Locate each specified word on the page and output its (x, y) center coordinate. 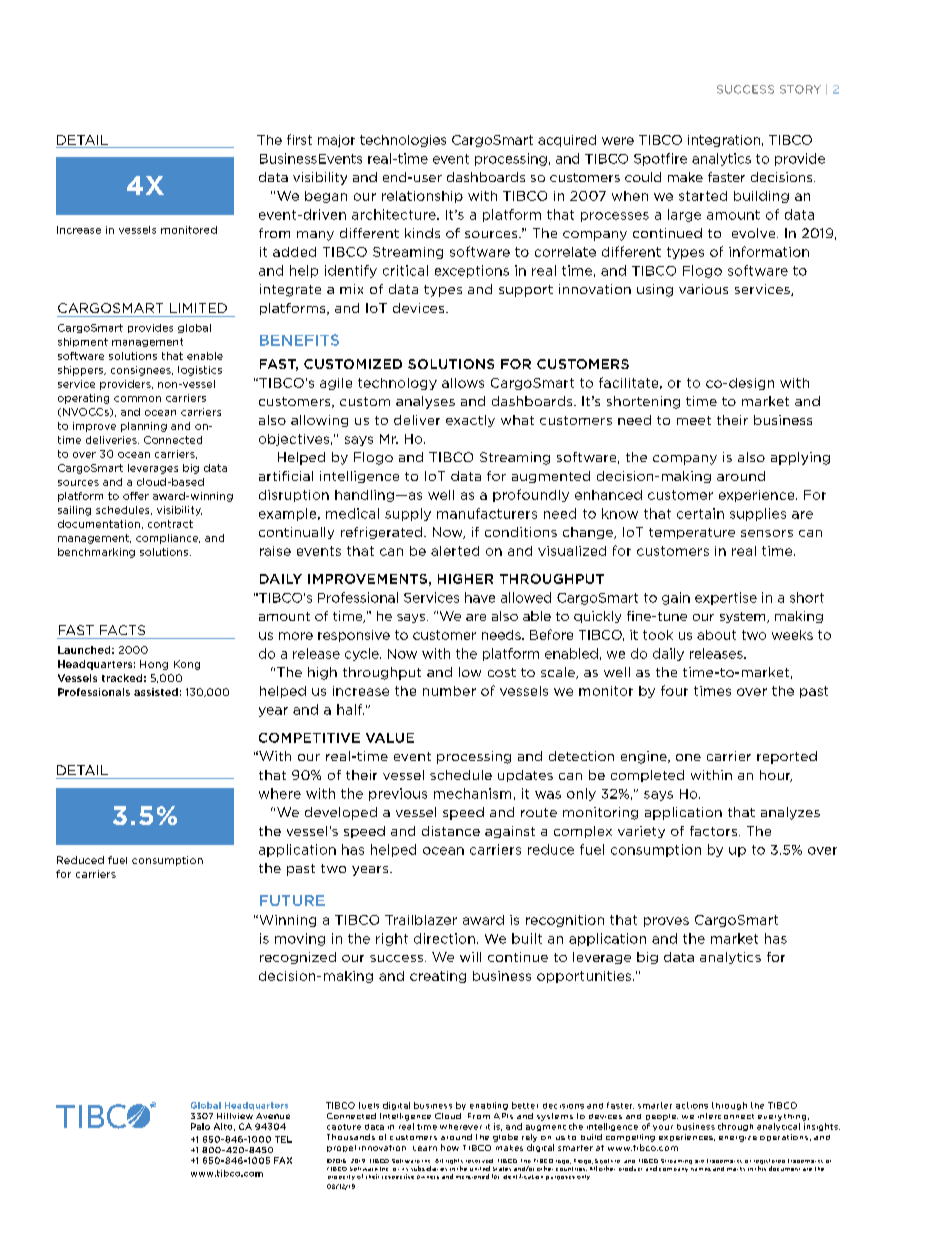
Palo (200, 1126)
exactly (470, 421)
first (299, 139)
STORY (800, 89)
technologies (403, 141)
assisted (156, 692)
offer (136, 496)
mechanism (472, 793)
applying (800, 458)
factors (715, 831)
